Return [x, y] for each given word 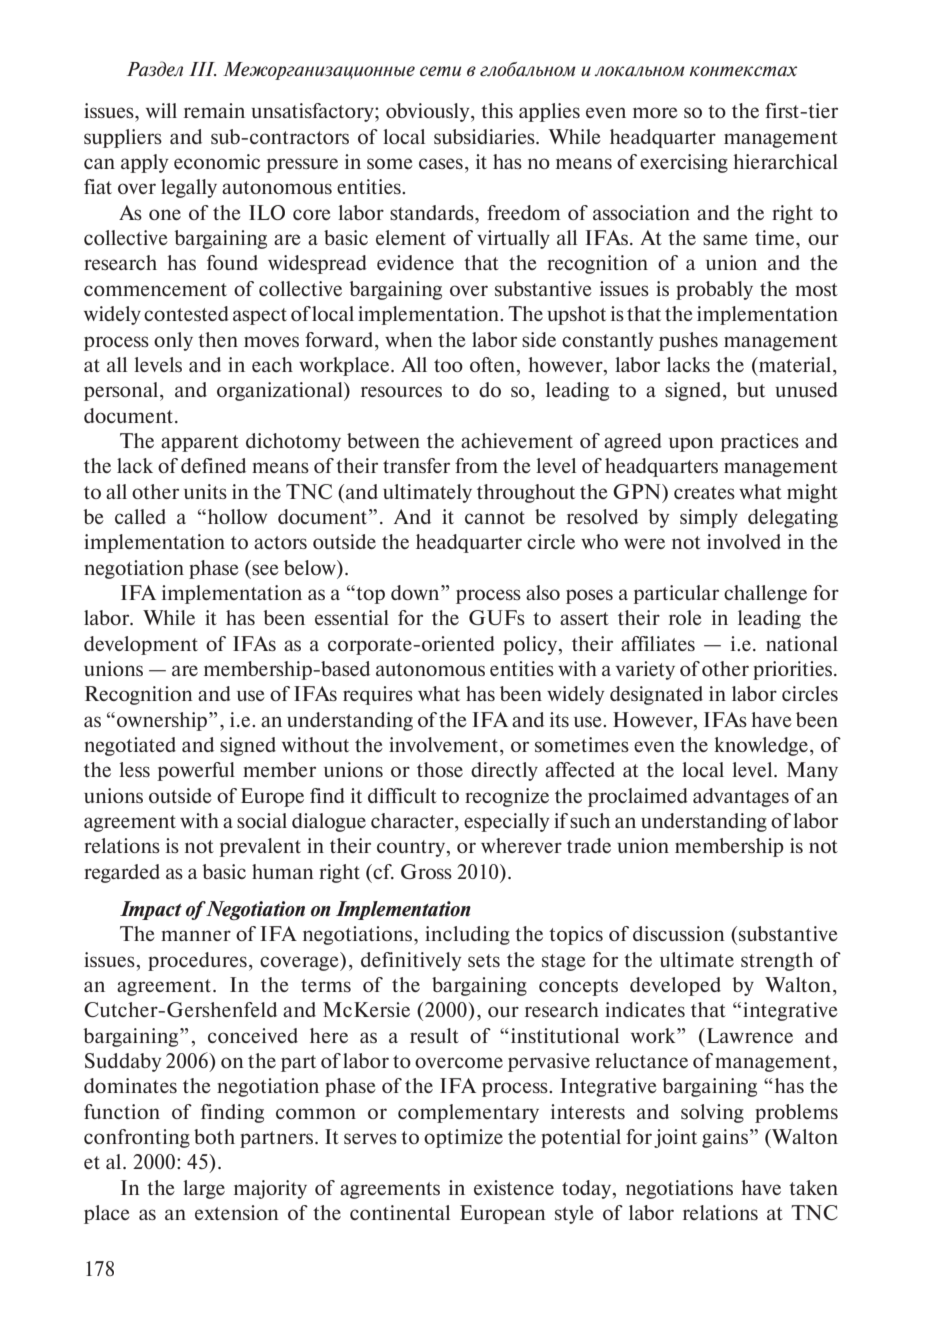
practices [759, 442]
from [476, 465]
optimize [463, 1138]
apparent [200, 443]
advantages [741, 797]
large [204, 1189]
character [413, 820]
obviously [429, 112]
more [655, 112]
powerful [196, 771]
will [161, 110]
